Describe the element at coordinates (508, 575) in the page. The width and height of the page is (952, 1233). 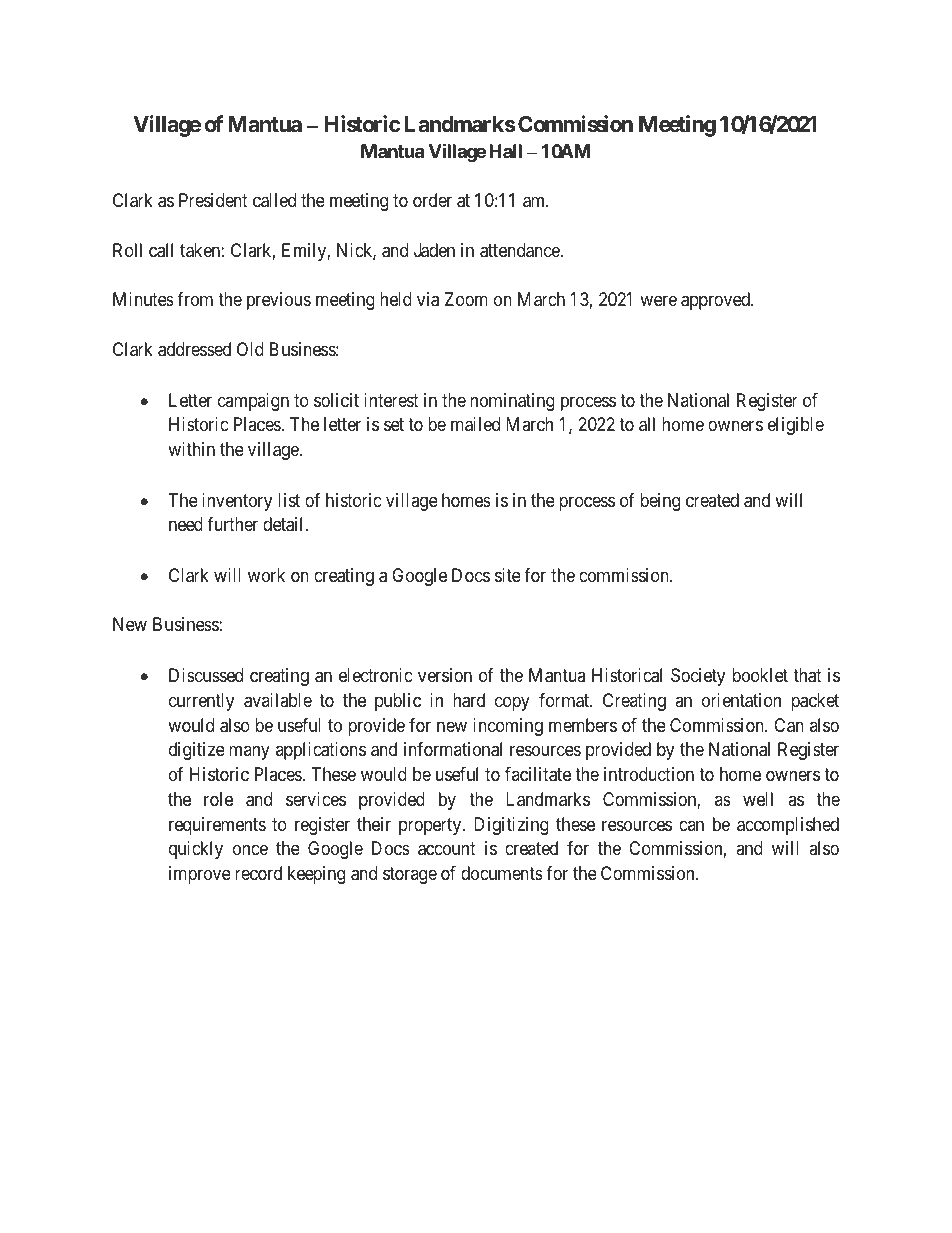
I see `site` at that location.
